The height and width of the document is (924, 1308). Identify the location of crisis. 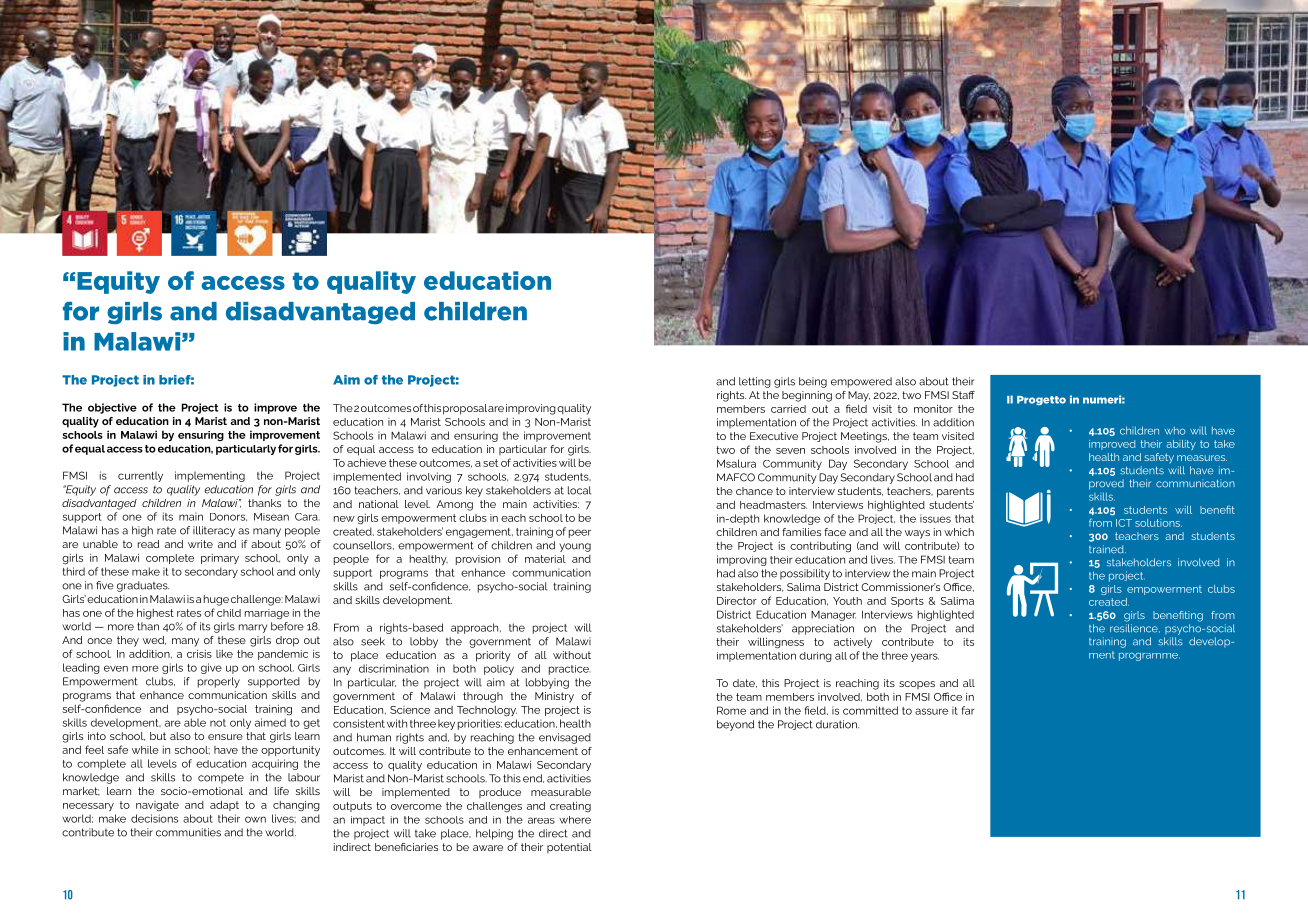
(199, 654).
